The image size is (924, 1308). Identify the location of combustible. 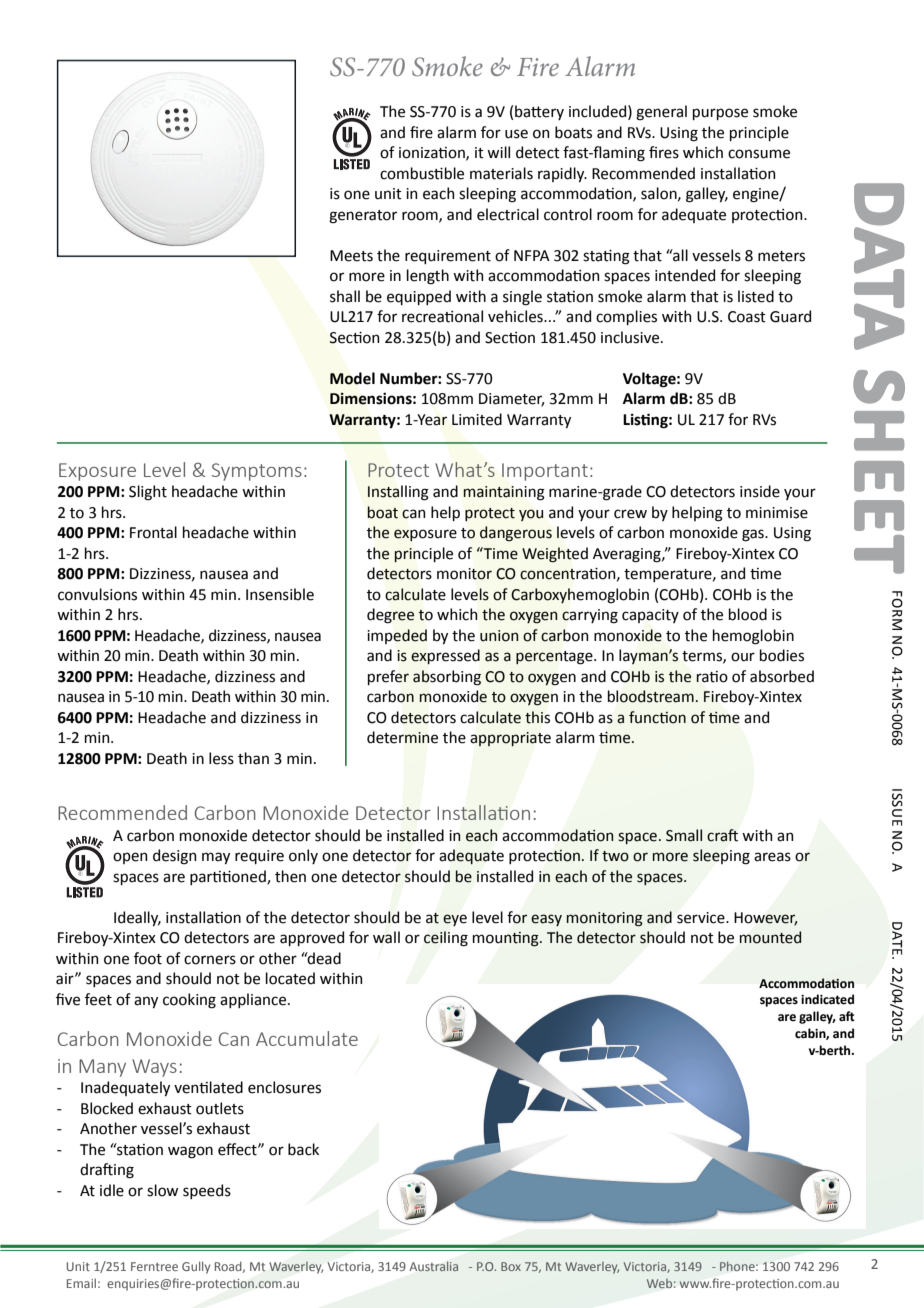
(422, 173).
